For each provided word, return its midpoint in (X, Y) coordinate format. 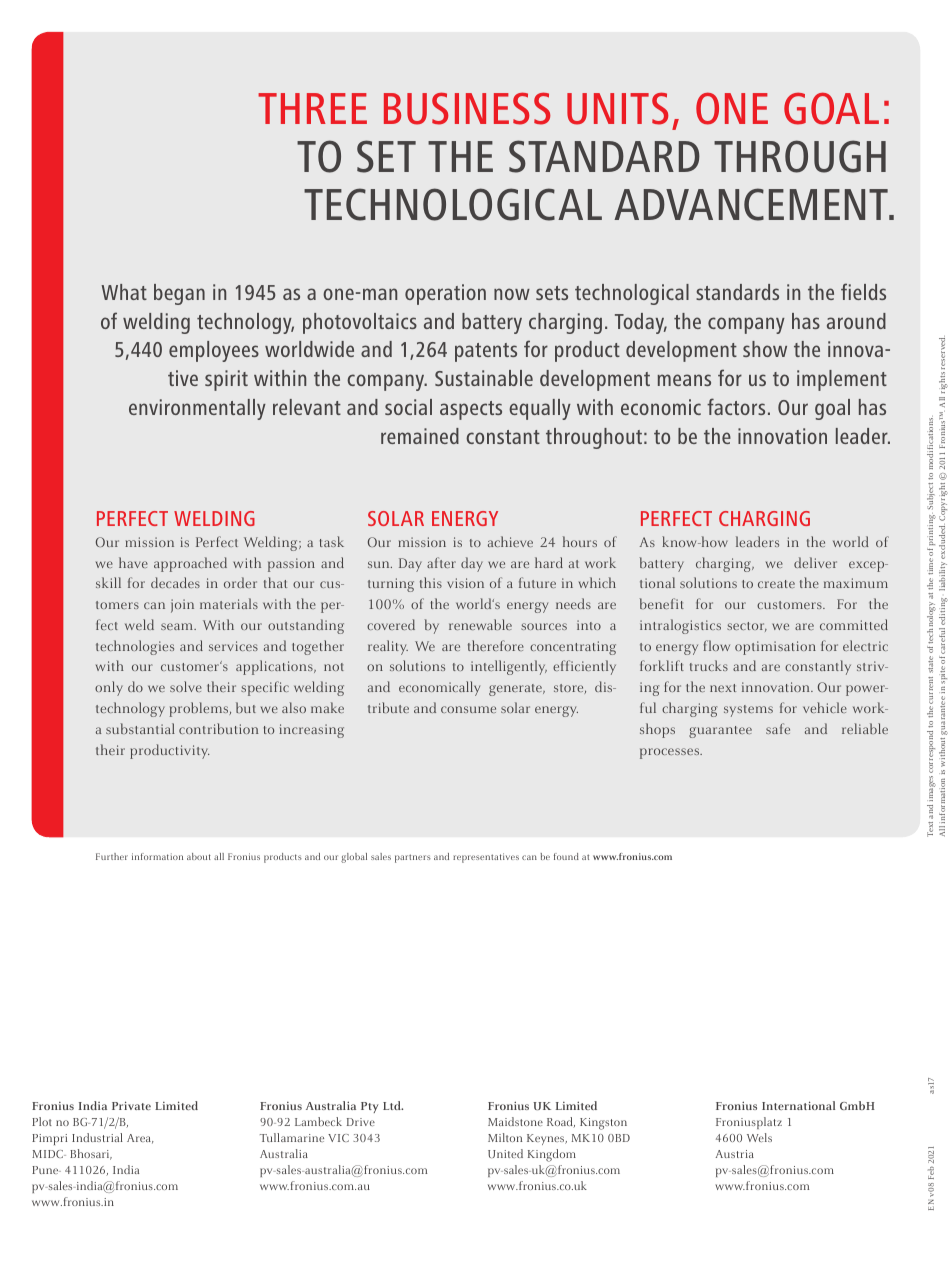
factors (736, 406)
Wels (759, 1137)
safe (778, 728)
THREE (312, 108)
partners (413, 858)
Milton (505, 1137)
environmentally (197, 409)
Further (112, 856)
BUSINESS (467, 108)
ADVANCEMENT (752, 204)
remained (420, 436)
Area (140, 1139)
